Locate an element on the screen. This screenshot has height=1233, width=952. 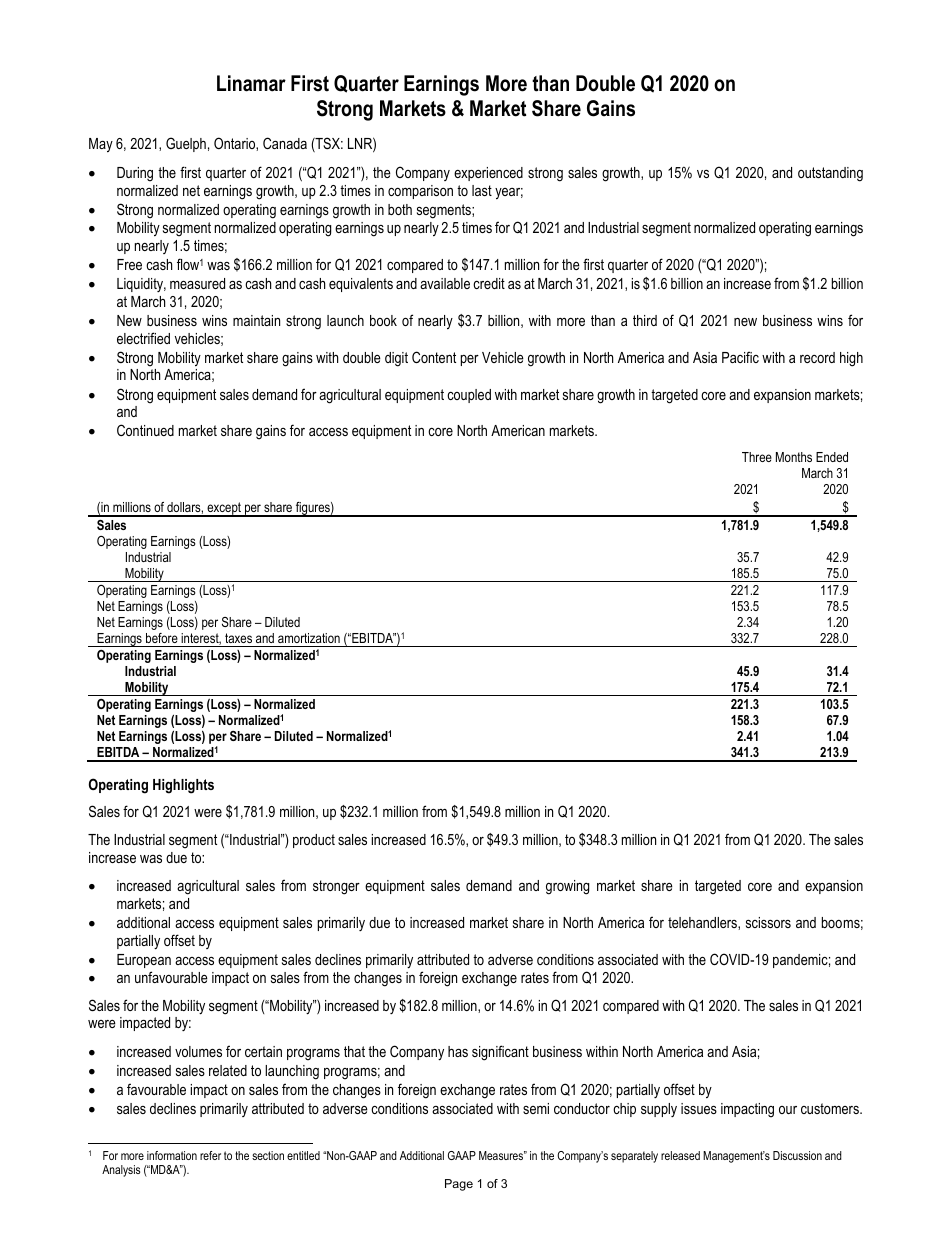
Guelph is located at coordinates (186, 144).
